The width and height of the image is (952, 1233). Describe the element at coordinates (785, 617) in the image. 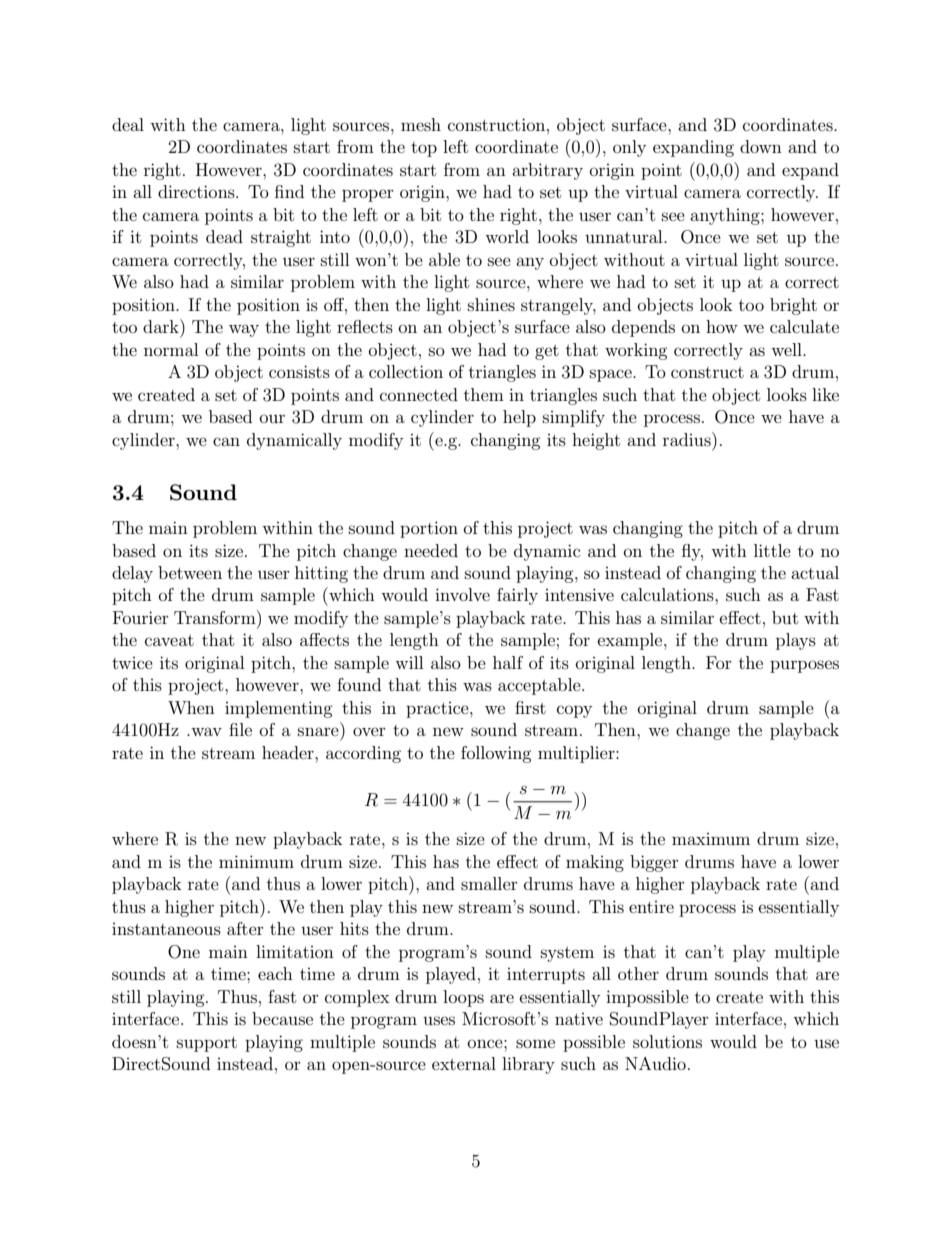

I see `but` at that location.
